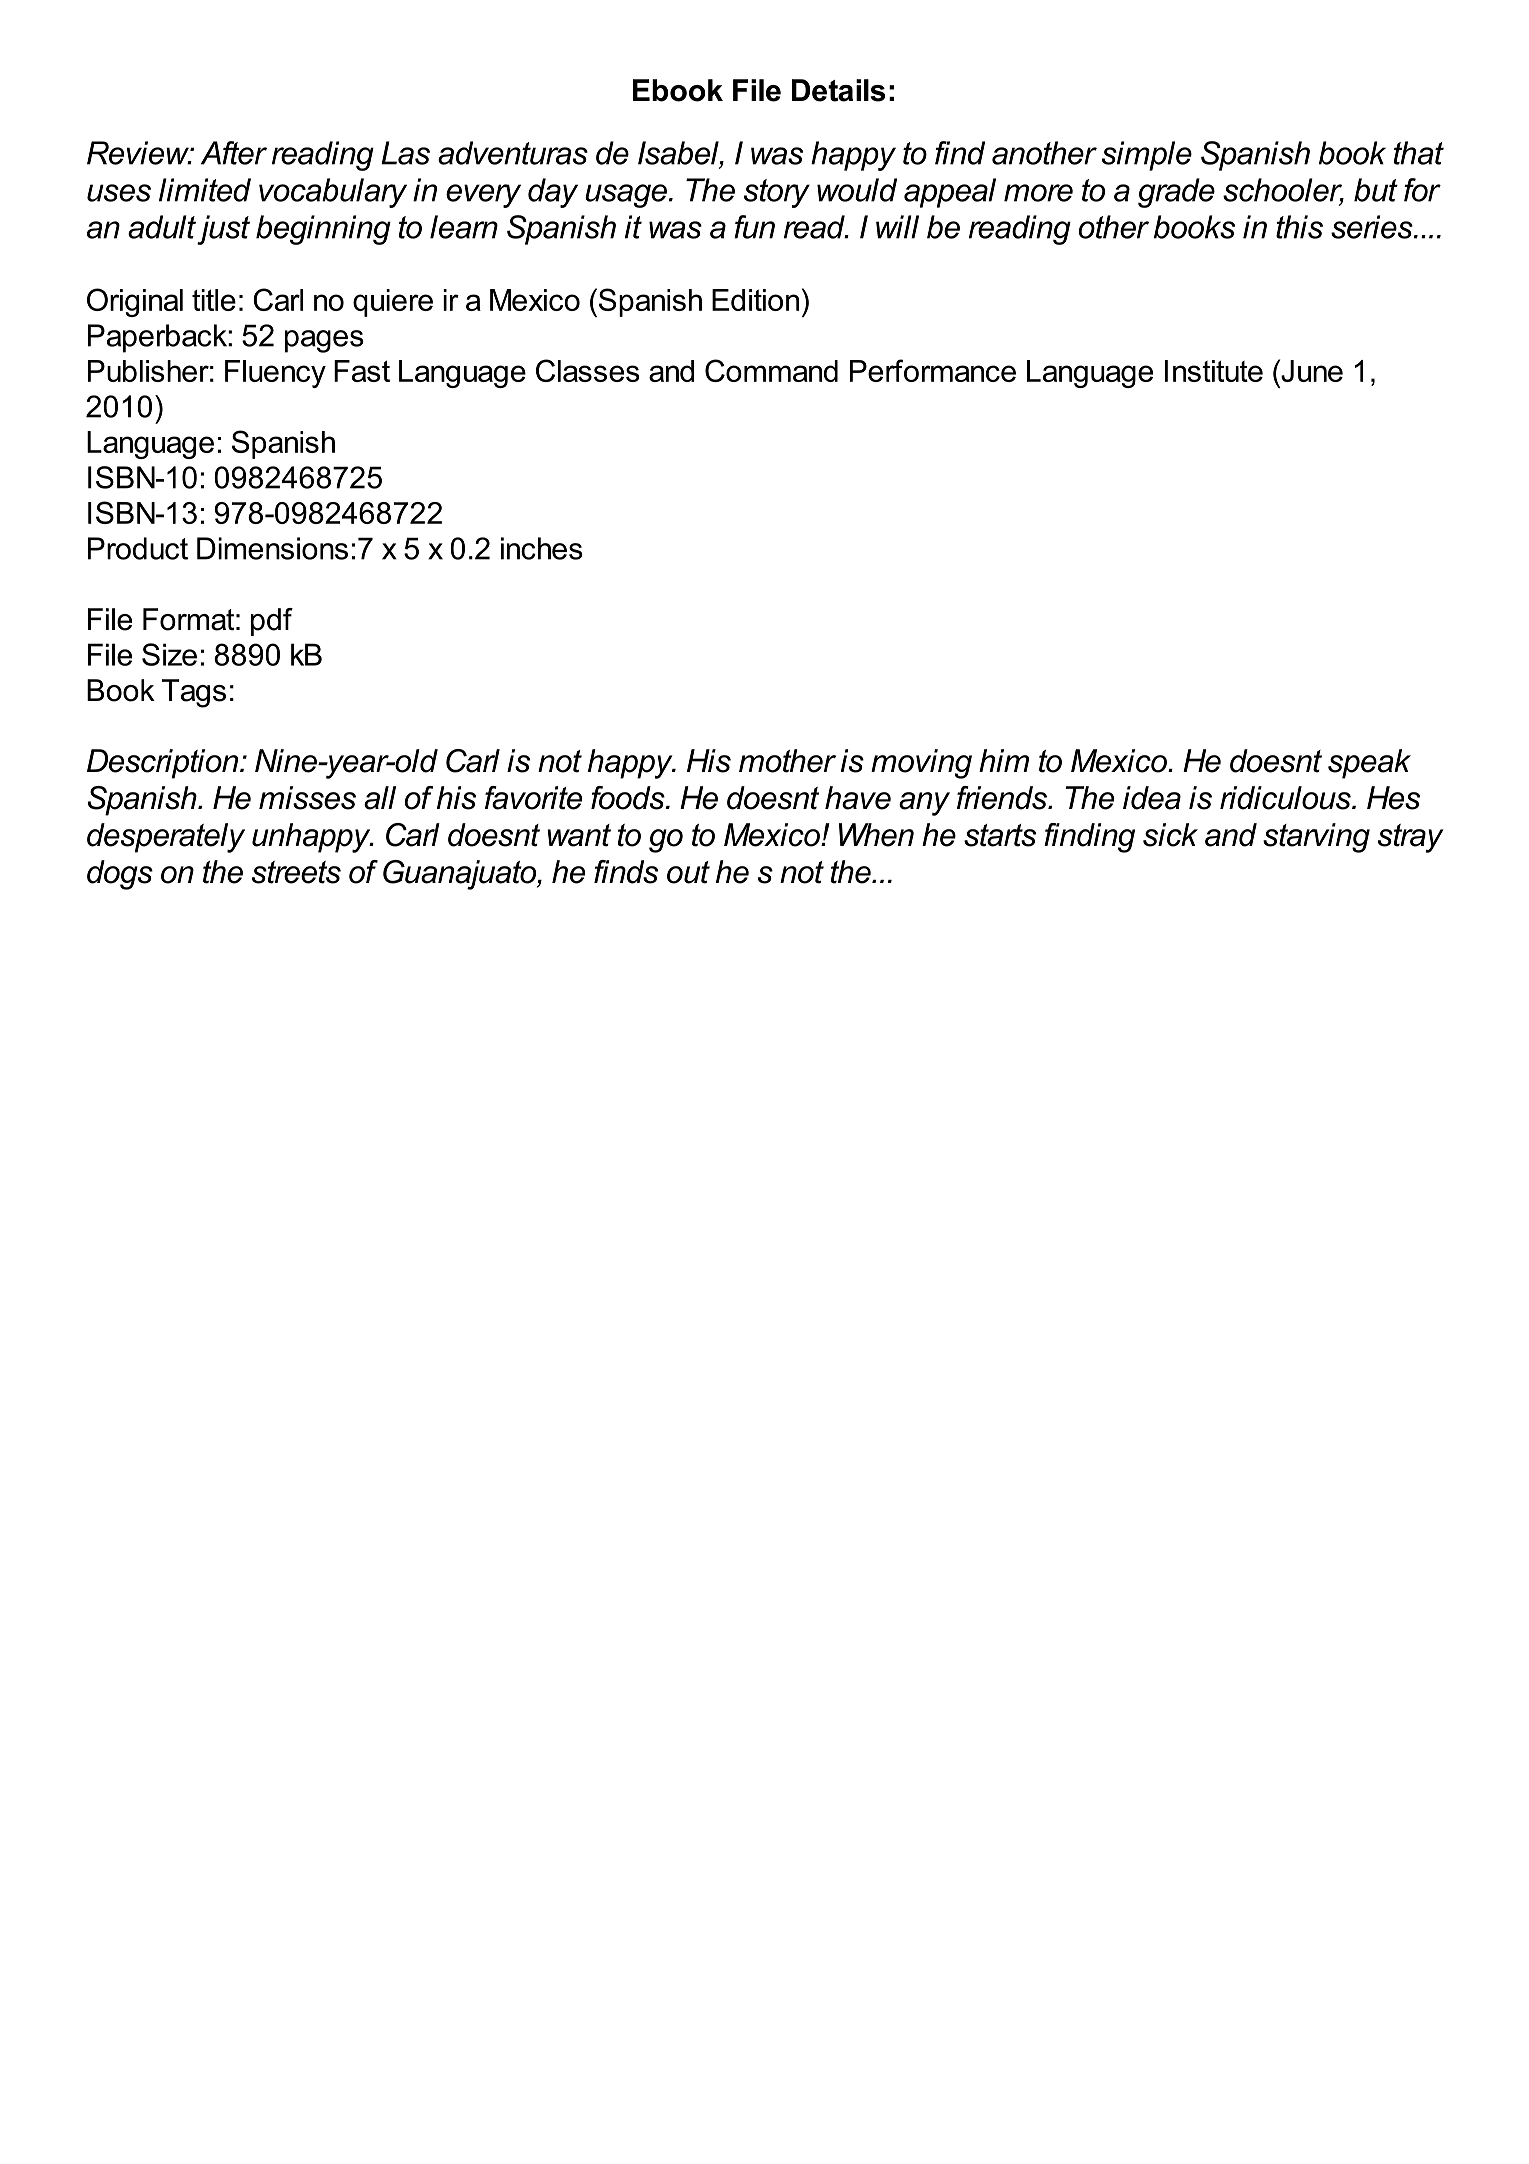 This screenshot has height=2164, width=1529. Describe the element at coordinates (234, 153) in the screenshot. I see `After` at that location.
